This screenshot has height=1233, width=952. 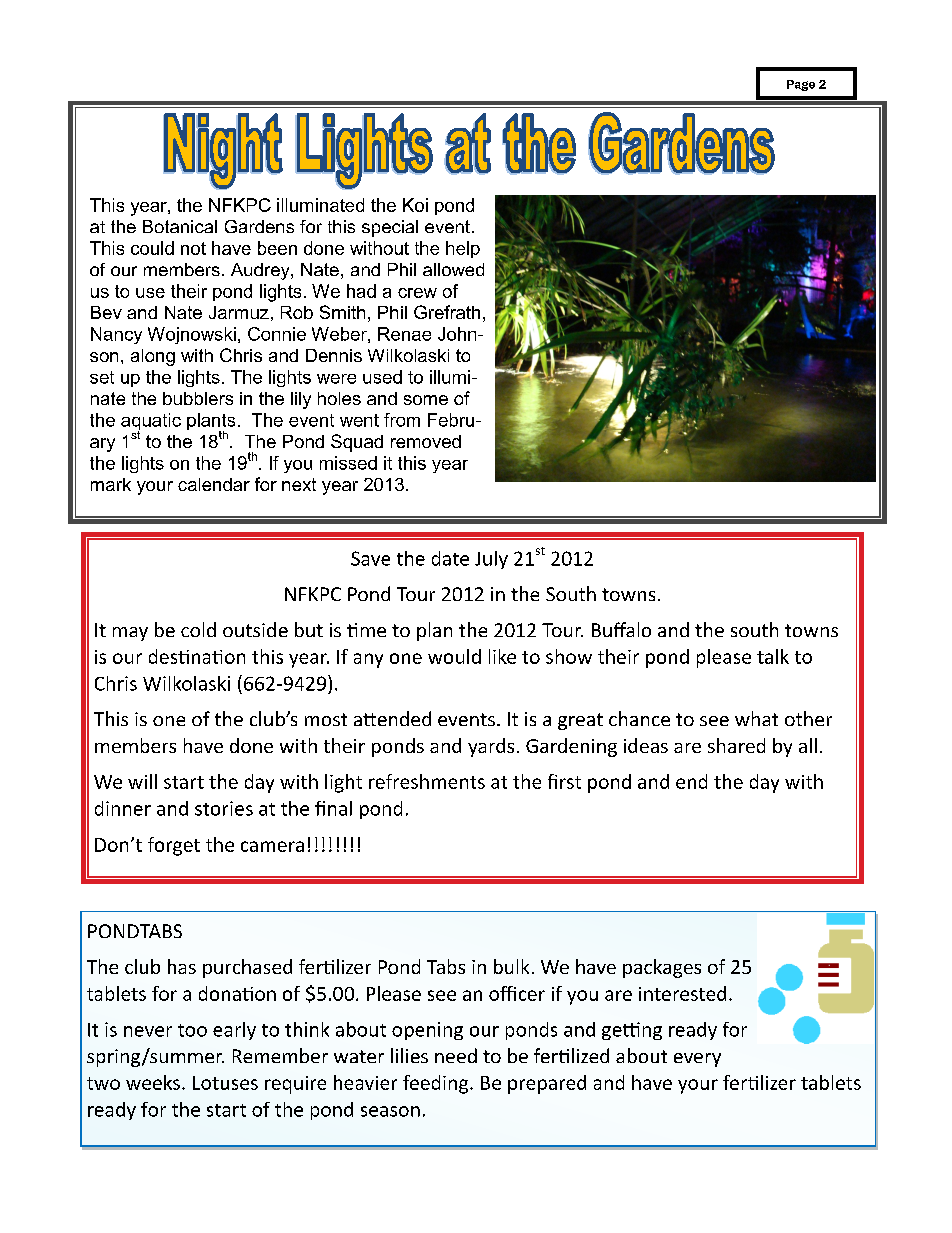 I want to click on Page, so click(x=801, y=85).
